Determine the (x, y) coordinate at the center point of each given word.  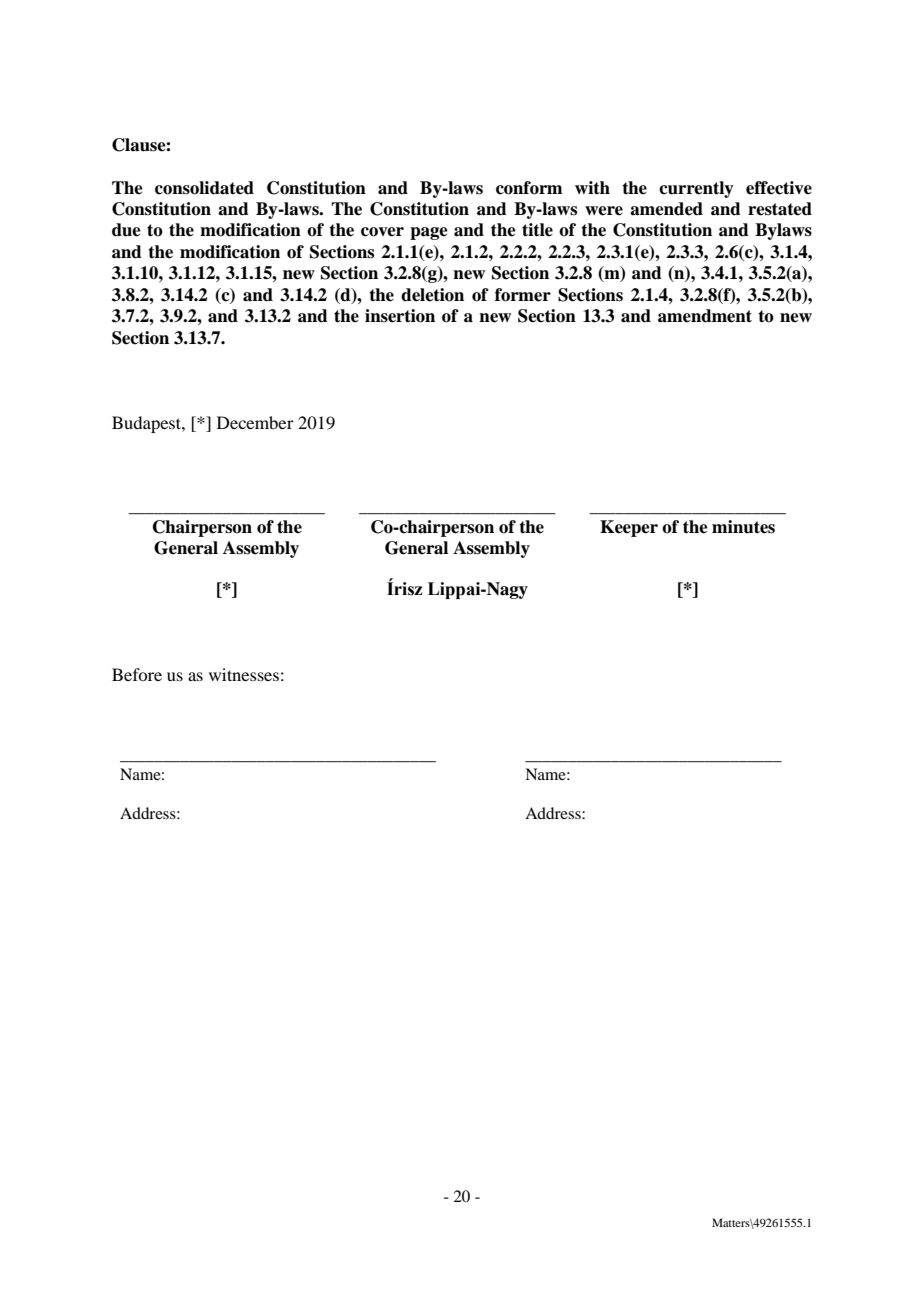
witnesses (244, 674)
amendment (705, 316)
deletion (432, 295)
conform (529, 188)
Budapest (147, 424)
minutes (743, 527)
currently (696, 189)
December (255, 422)
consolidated (204, 188)
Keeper (629, 528)
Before (137, 674)
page (429, 233)
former (523, 295)
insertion (400, 316)
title (537, 230)
